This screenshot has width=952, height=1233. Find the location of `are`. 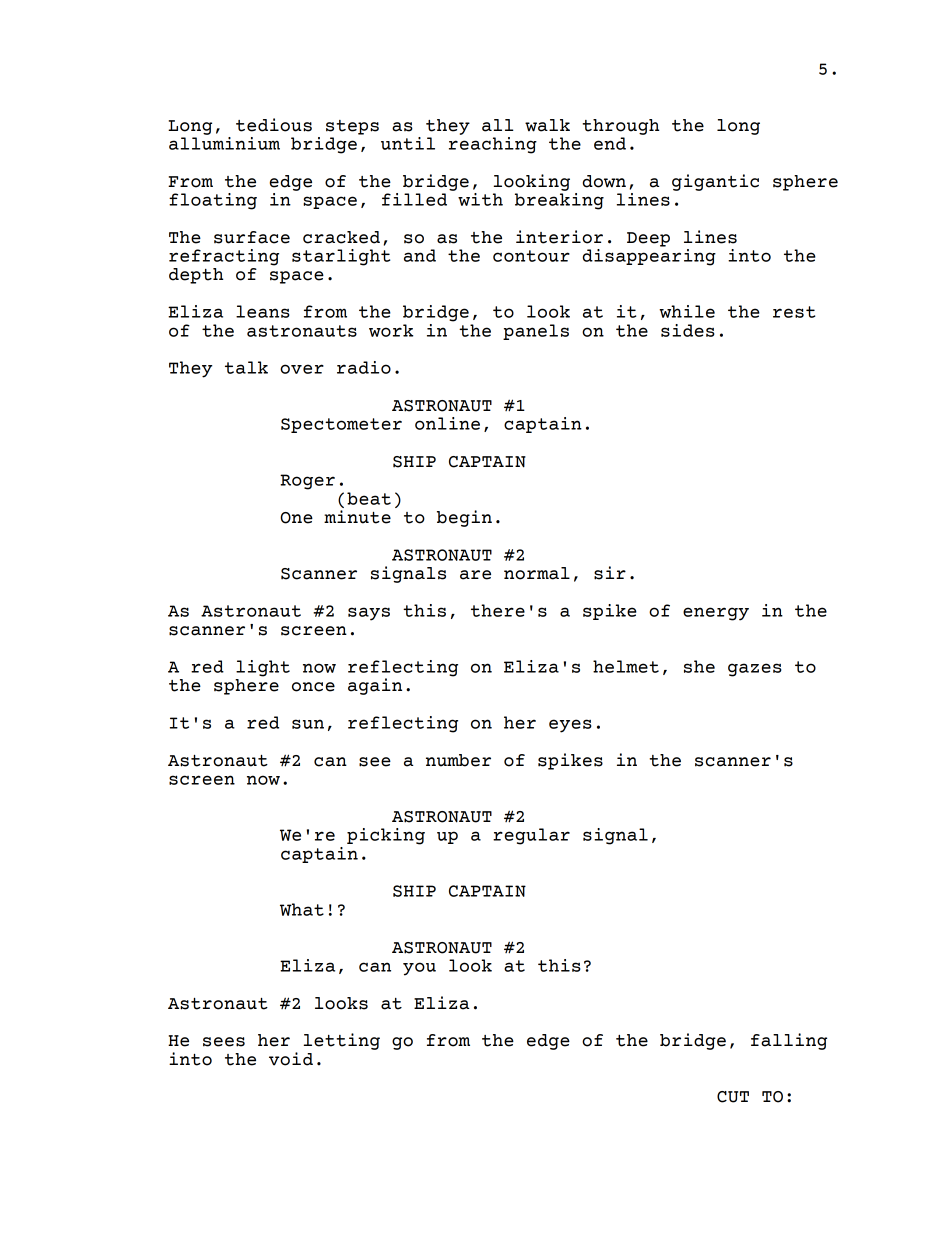

are is located at coordinates (475, 575).
